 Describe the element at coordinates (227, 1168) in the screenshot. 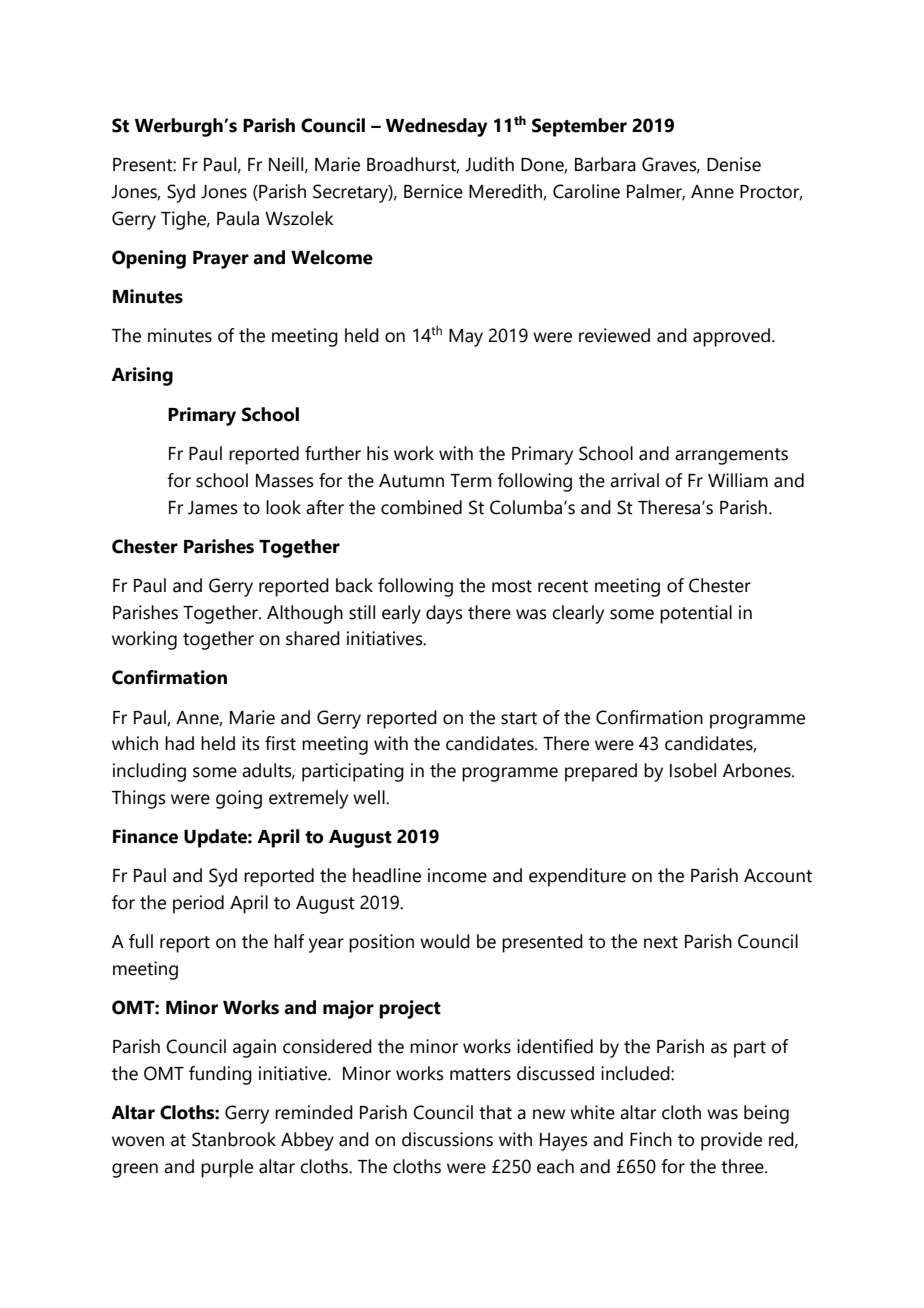

I see `purple` at that location.
